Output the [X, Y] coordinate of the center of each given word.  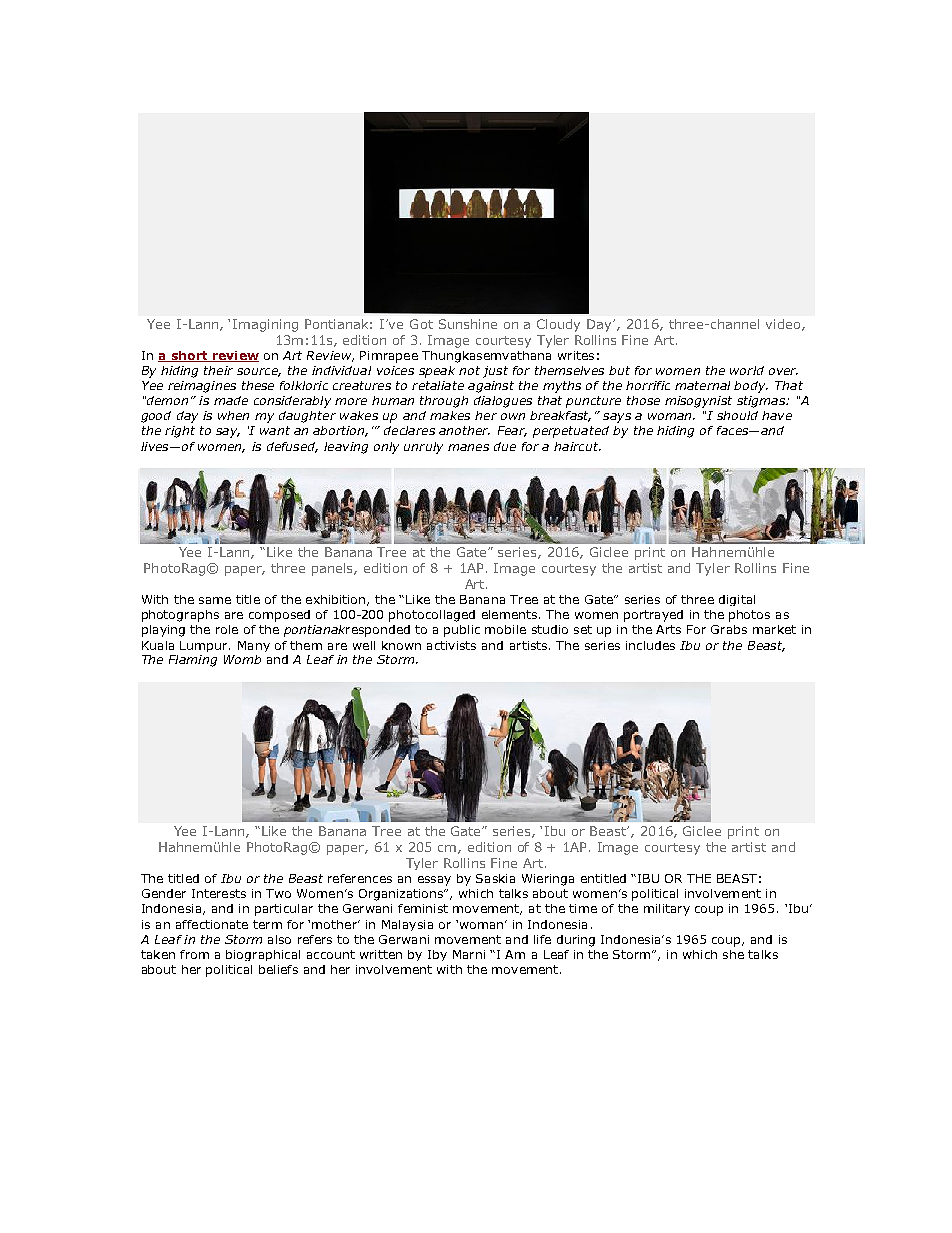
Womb [242, 659]
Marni [469, 954]
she [733, 954]
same [215, 600]
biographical [263, 955]
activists [451, 645]
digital [737, 600]
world [747, 370]
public [462, 631]
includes [650, 645]
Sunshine [468, 324]
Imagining [265, 325]
